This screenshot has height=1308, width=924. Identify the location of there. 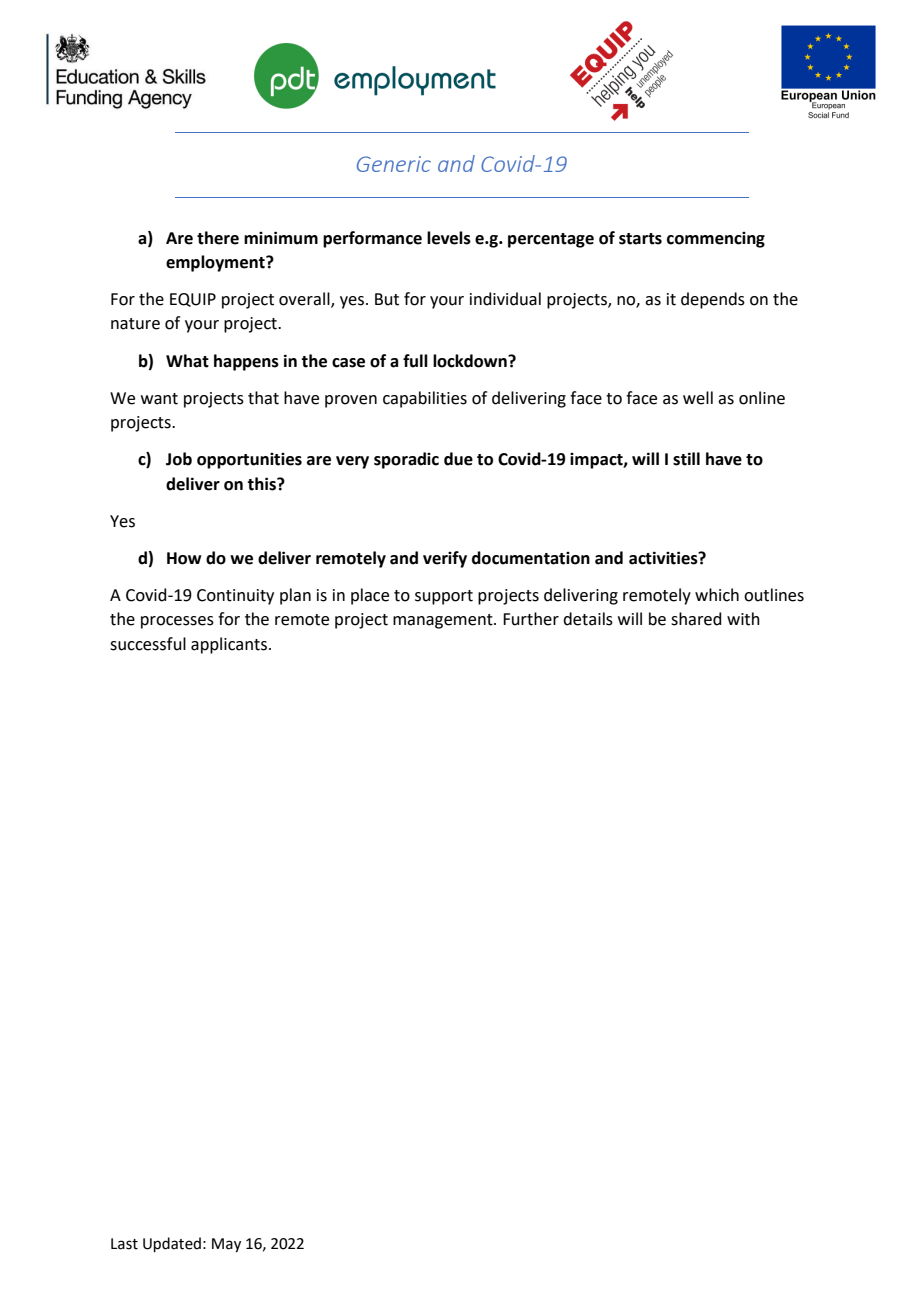
(218, 238).
